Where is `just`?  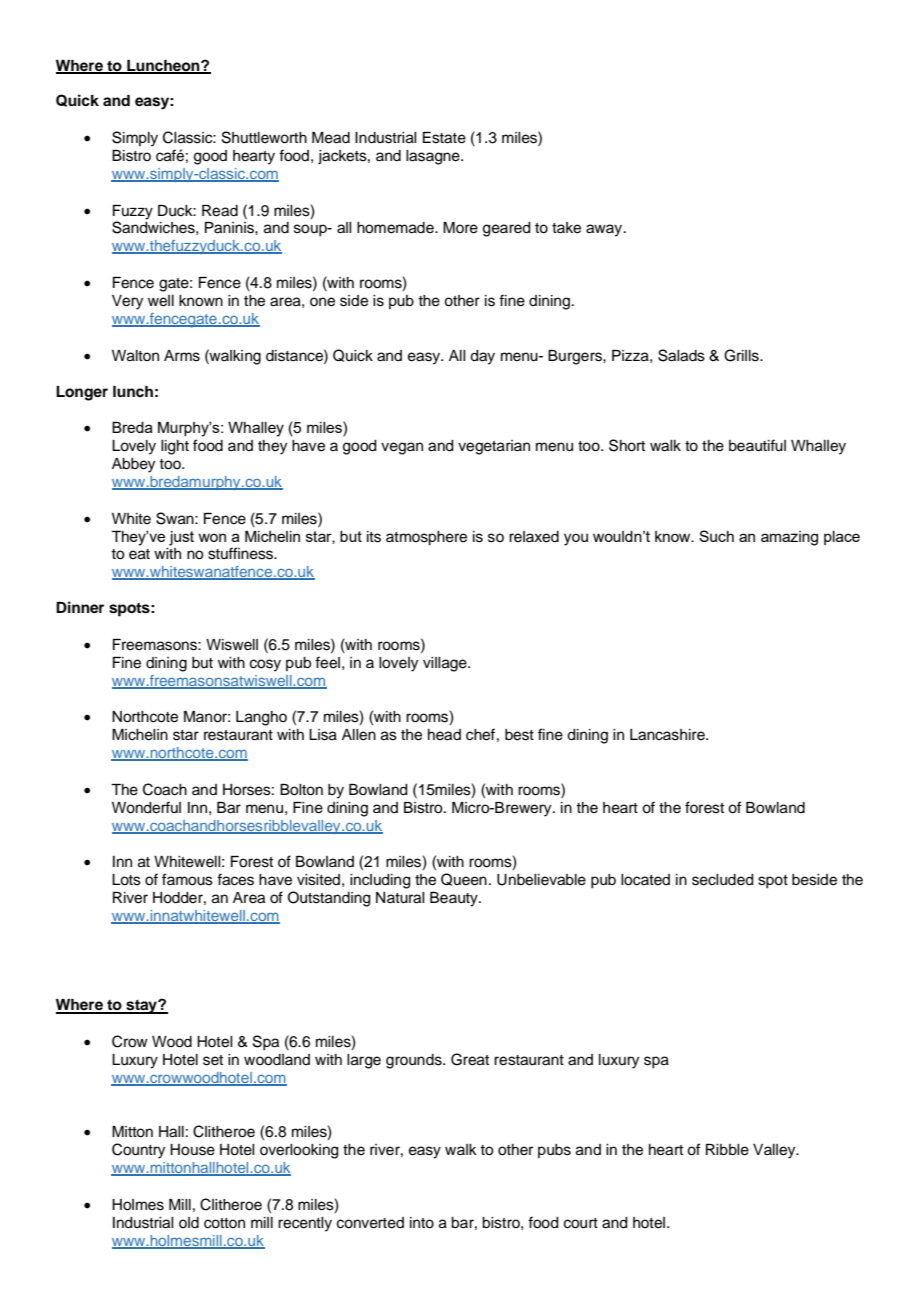
just is located at coordinates (181, 538).
